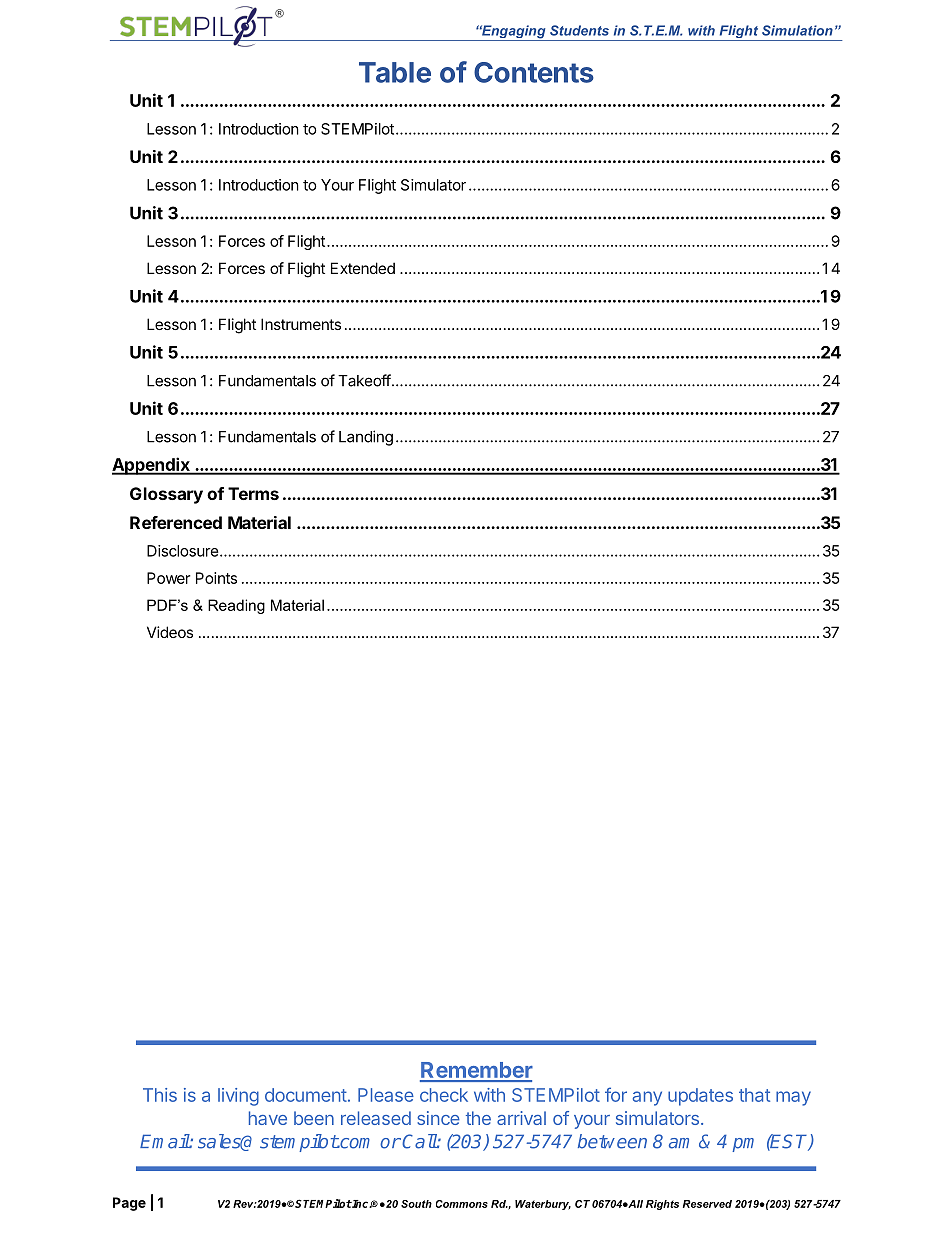 This screenshot has width=952, height=1233. What do you see at coordinates (301, 324) in the screenshot?
I see `Instruments` at bounding box center [301, 324].
